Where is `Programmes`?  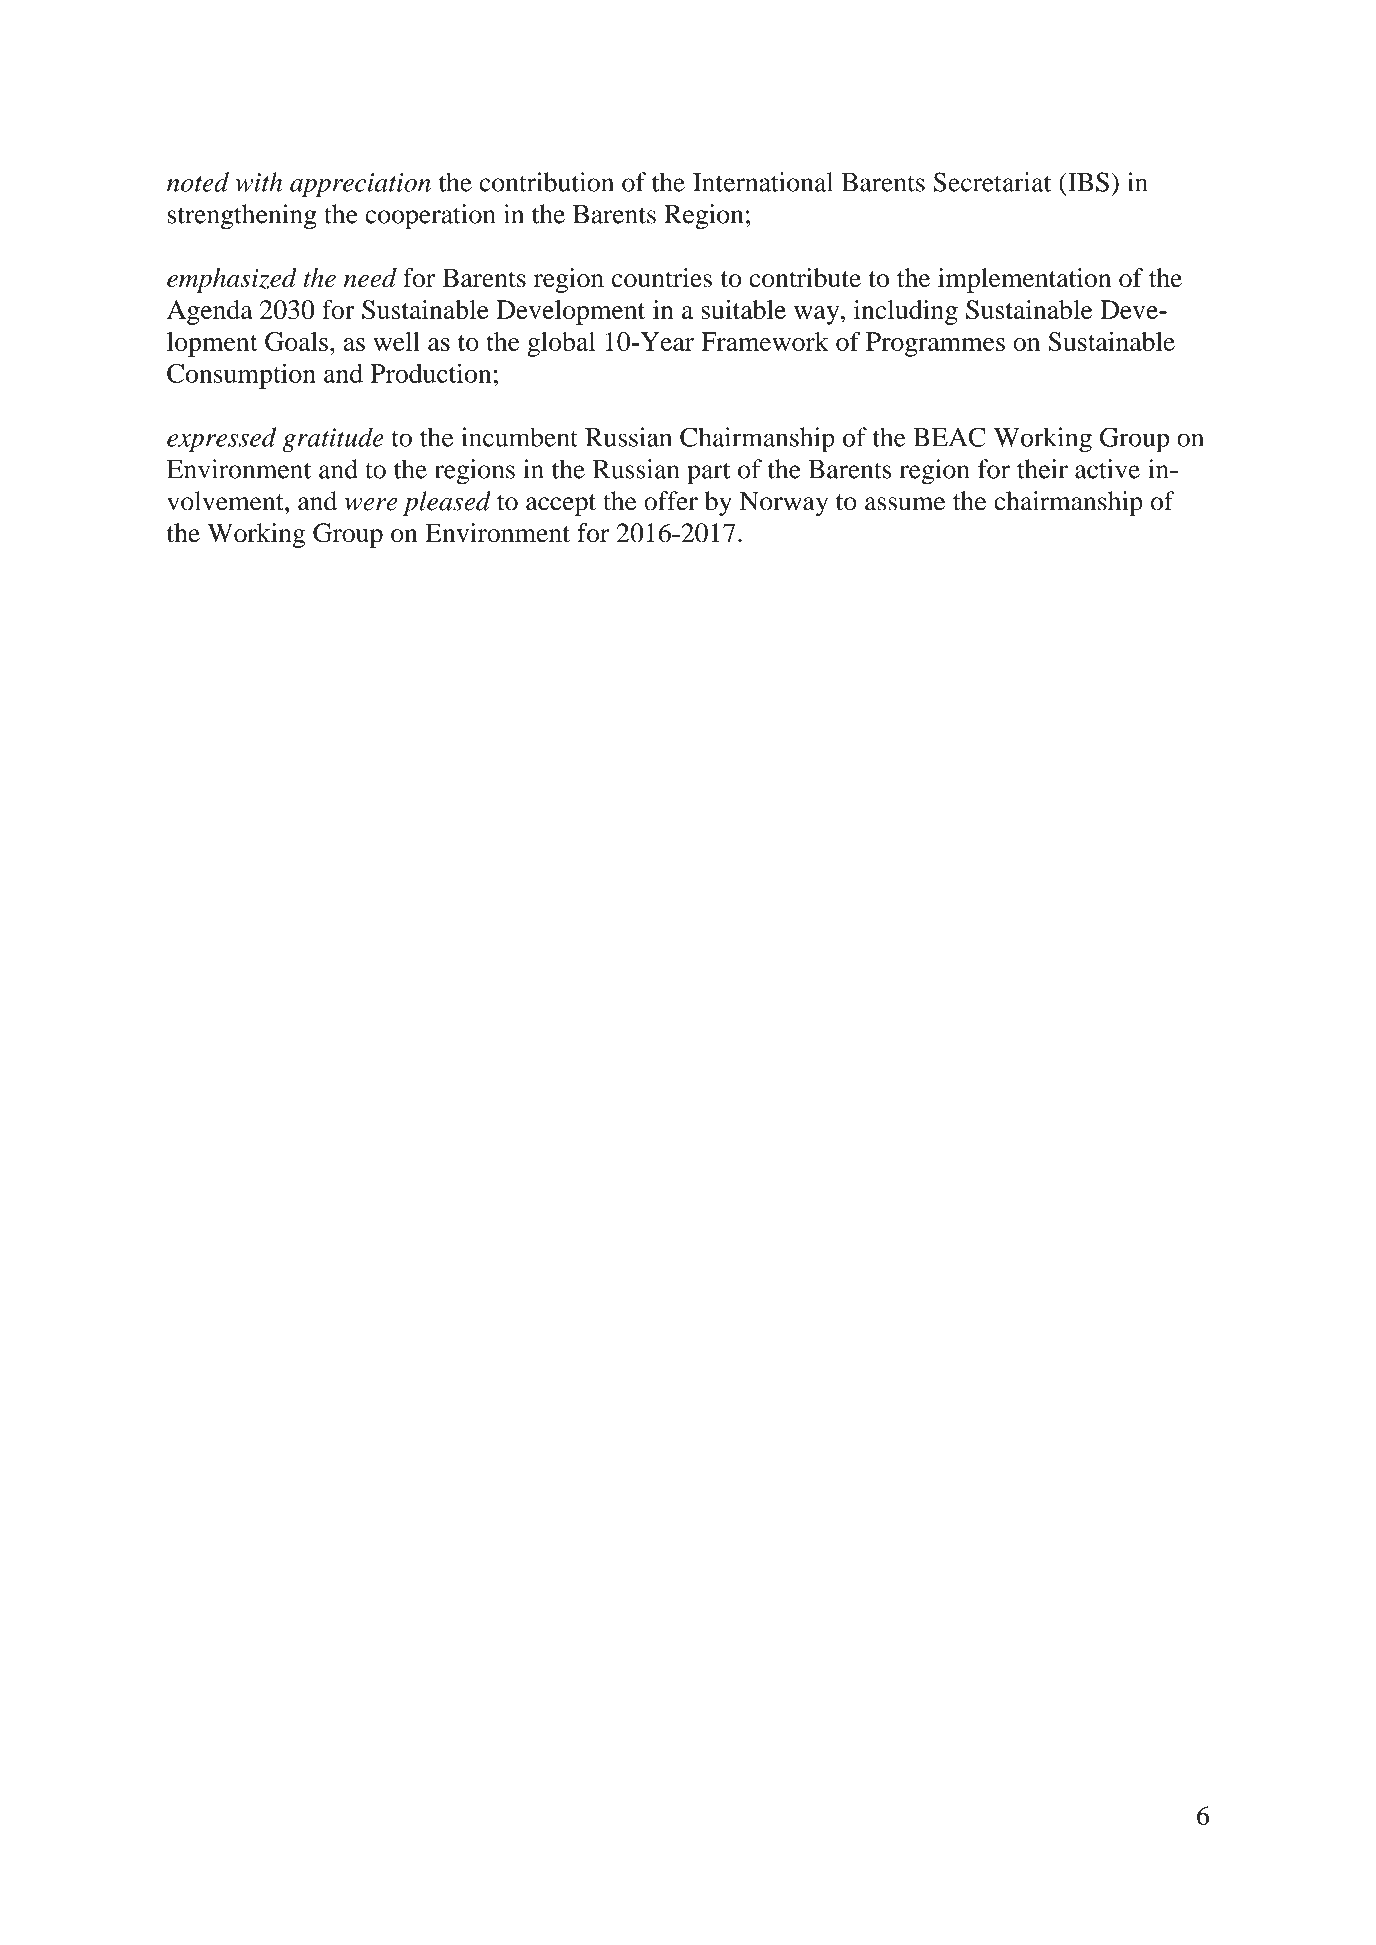 Programmes is located at coordinates (935, 344).
